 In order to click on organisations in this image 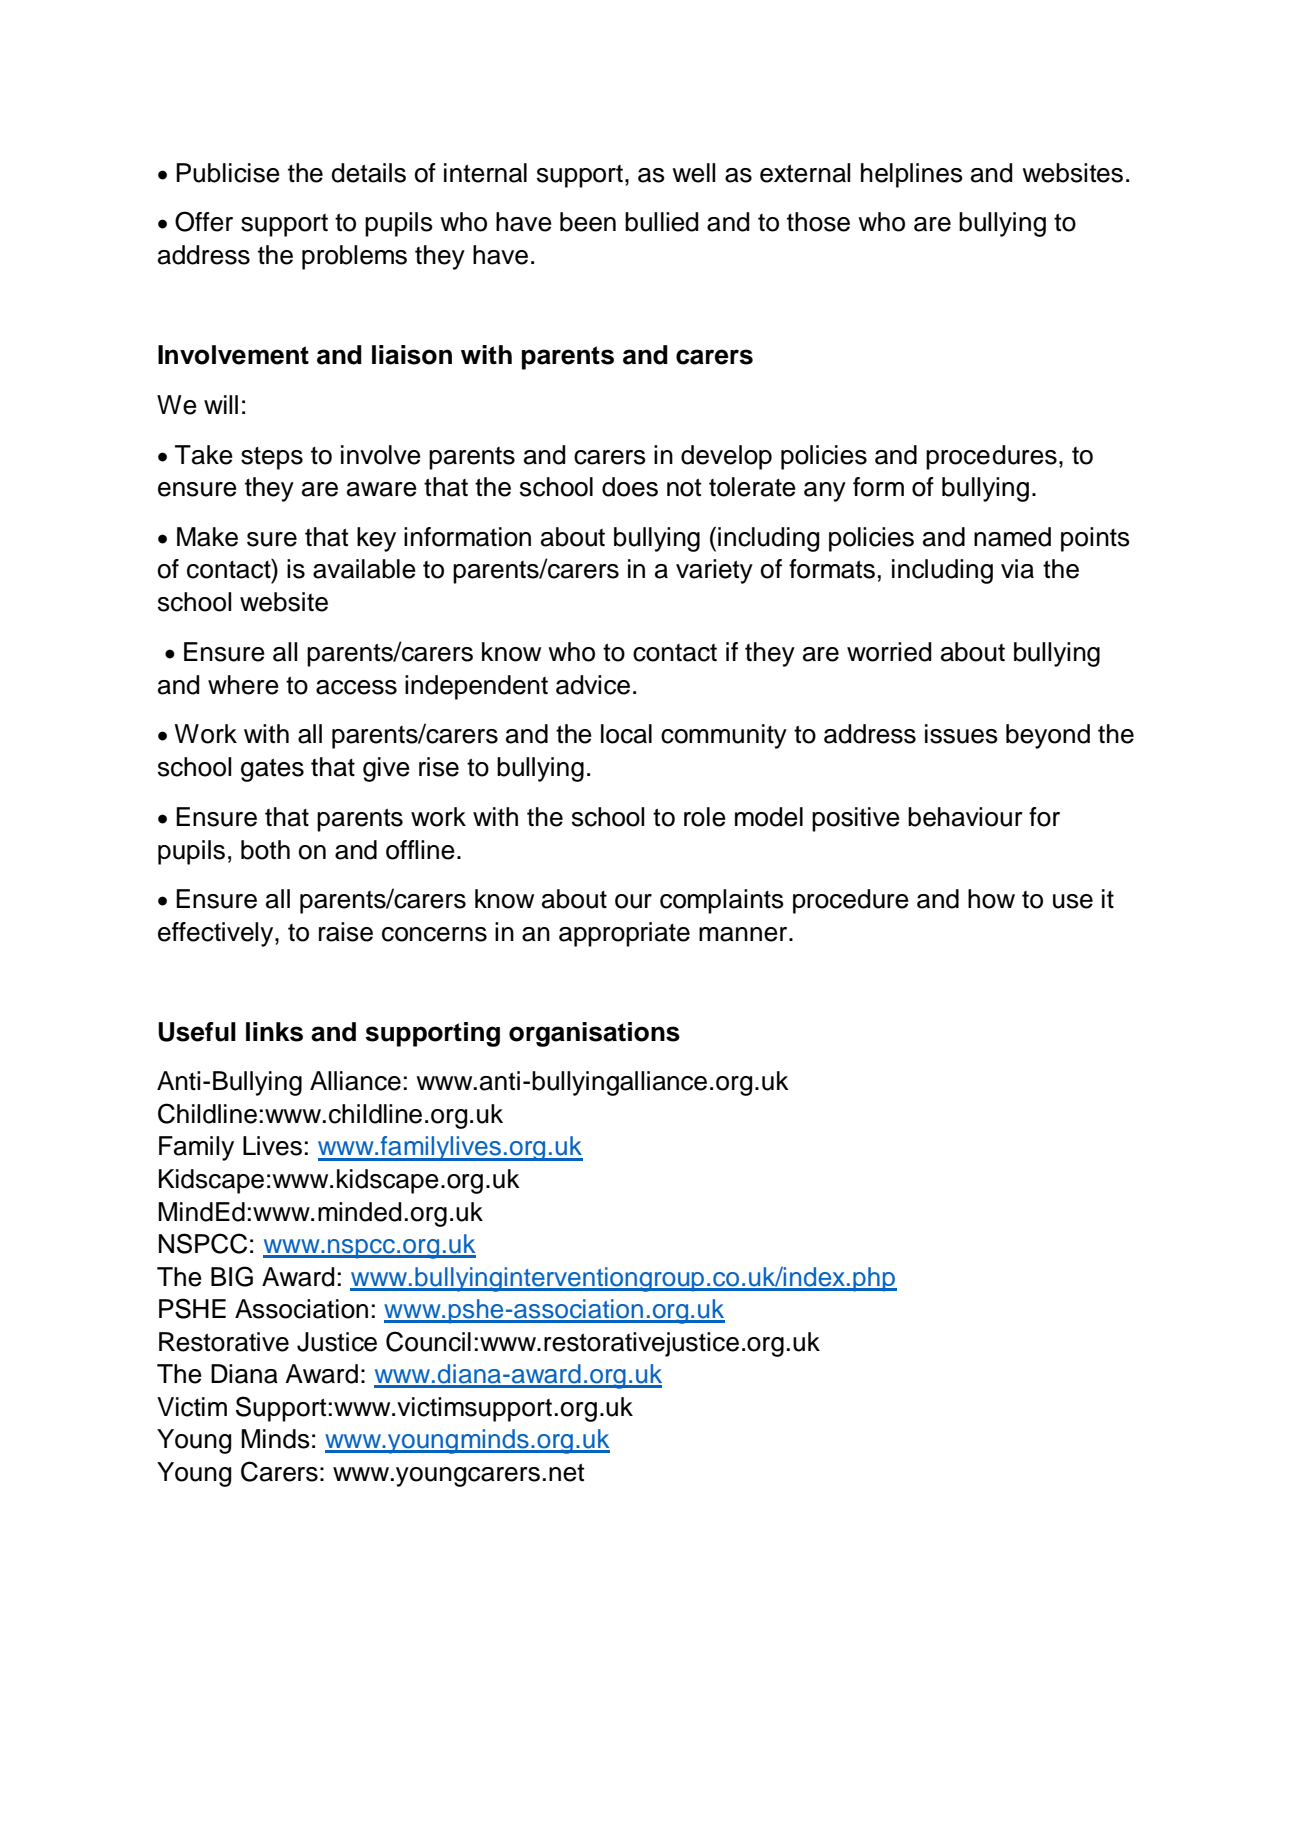, I will do `click(594, 1034)`.
